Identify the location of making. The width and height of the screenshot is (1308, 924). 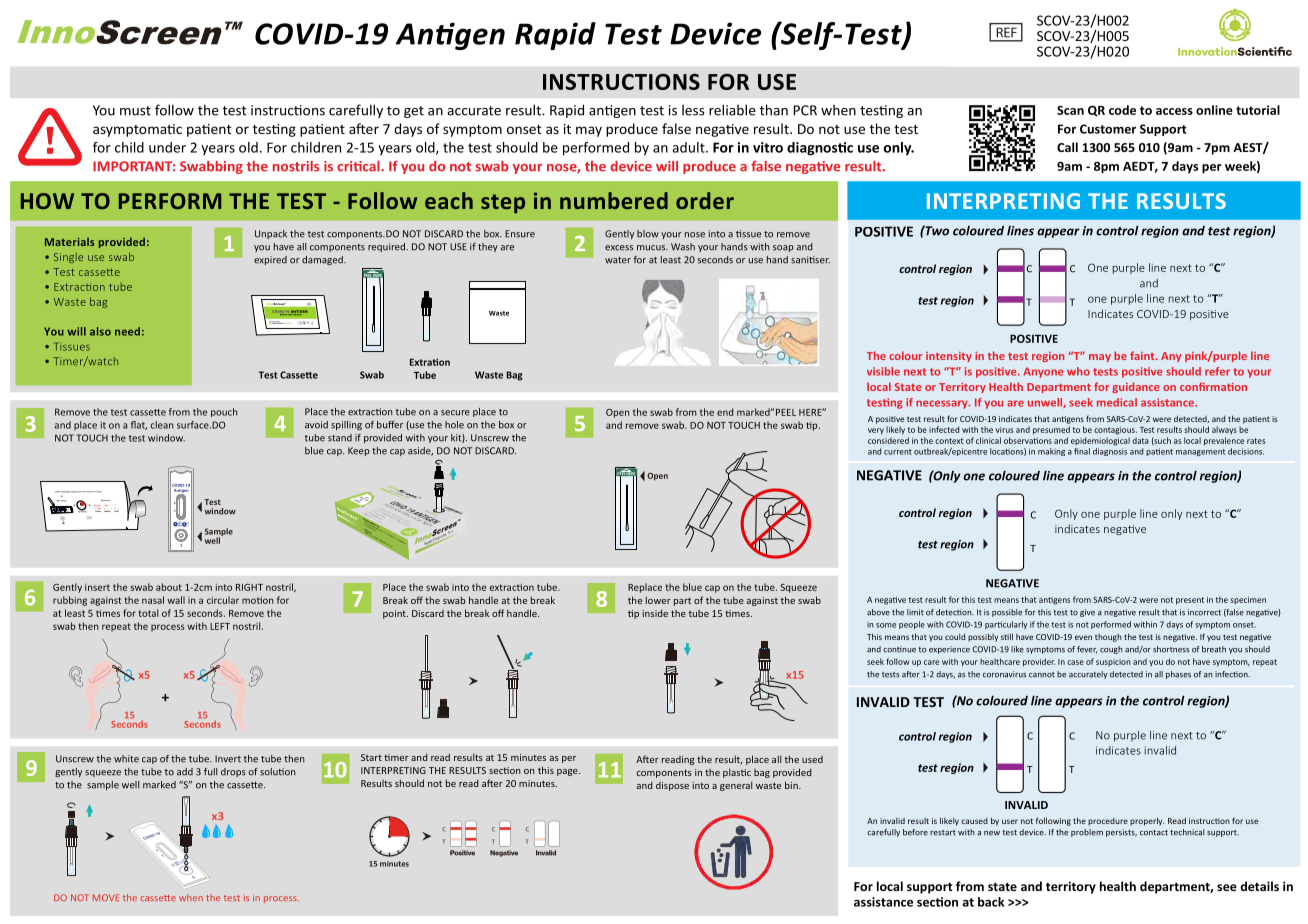
(1051, 452).
